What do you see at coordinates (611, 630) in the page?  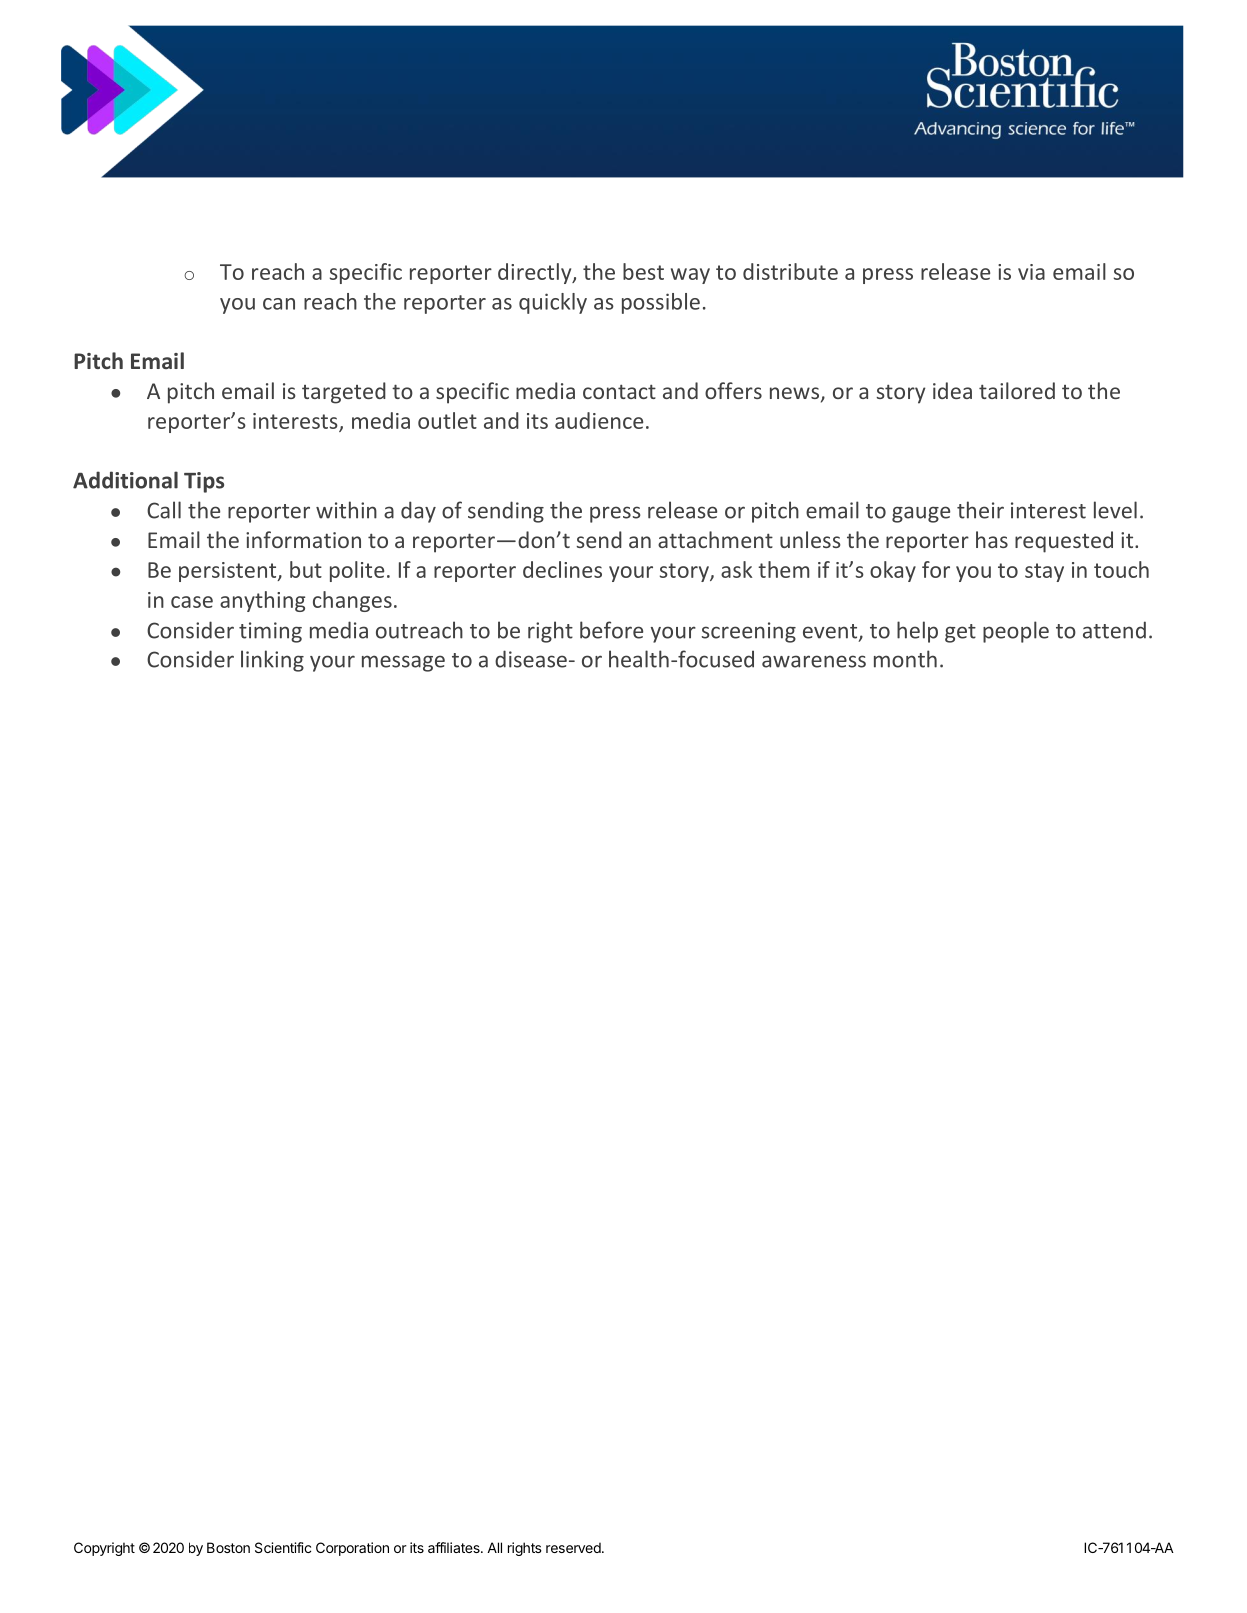 I see `before` at bounding box center [611, 630].
